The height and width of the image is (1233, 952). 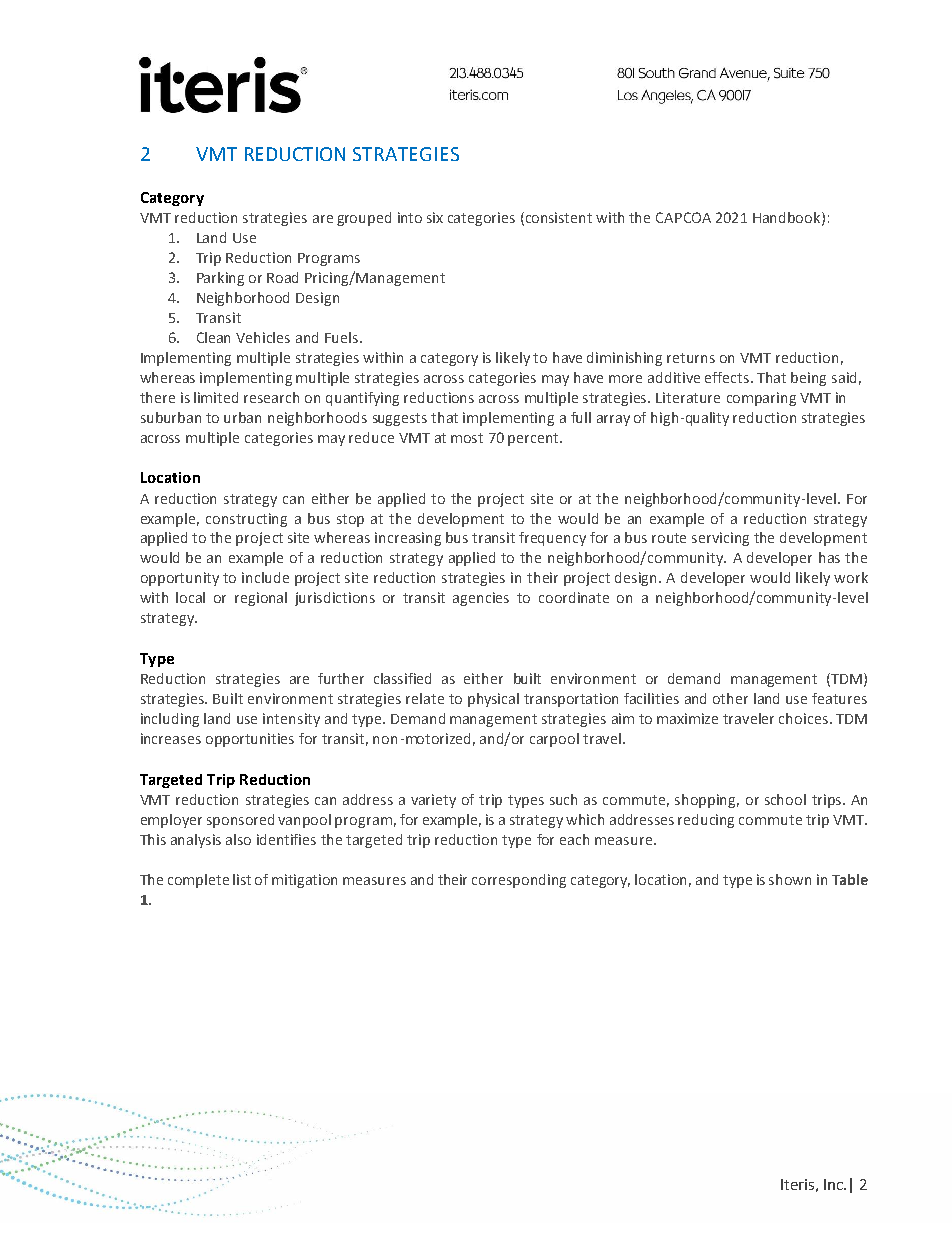 What do you see at coordinates (519, 881) in the image?
I see `corresponding` at bounding box center [519, 881].
